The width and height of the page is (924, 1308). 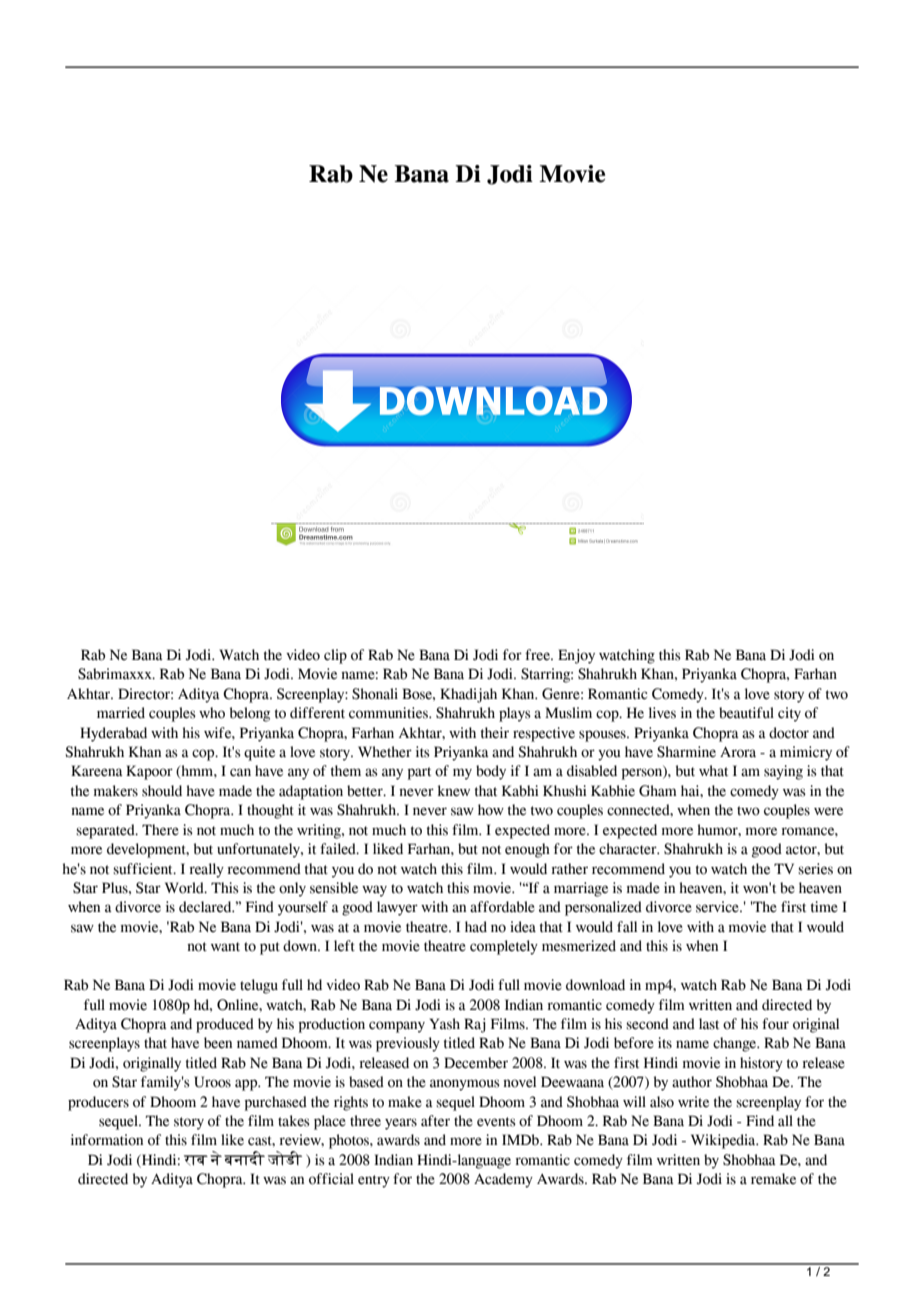 I want to click on Academy, so click(x=503, y=1180).
